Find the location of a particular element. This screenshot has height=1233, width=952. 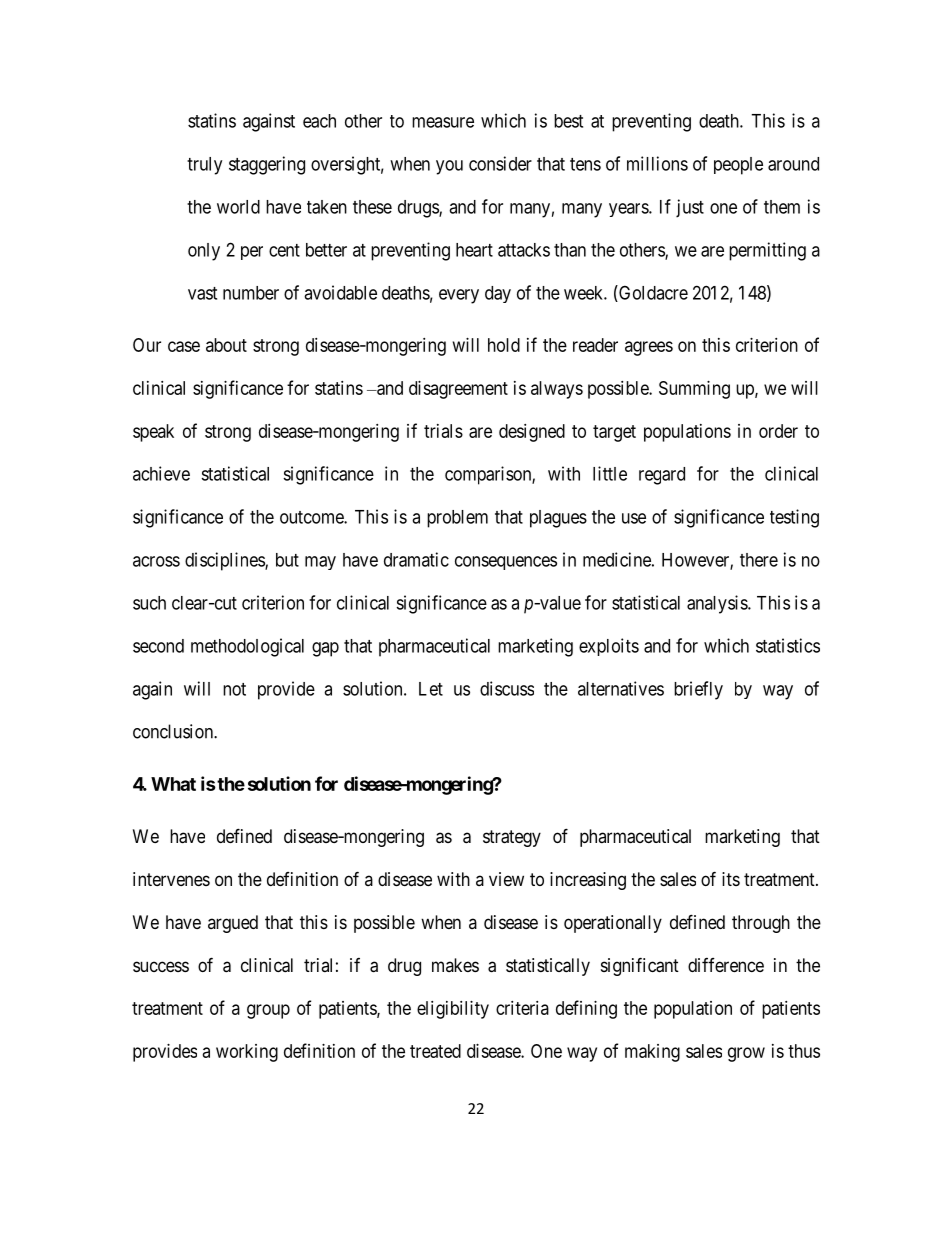

consider is located at coordinates (500, 163).
